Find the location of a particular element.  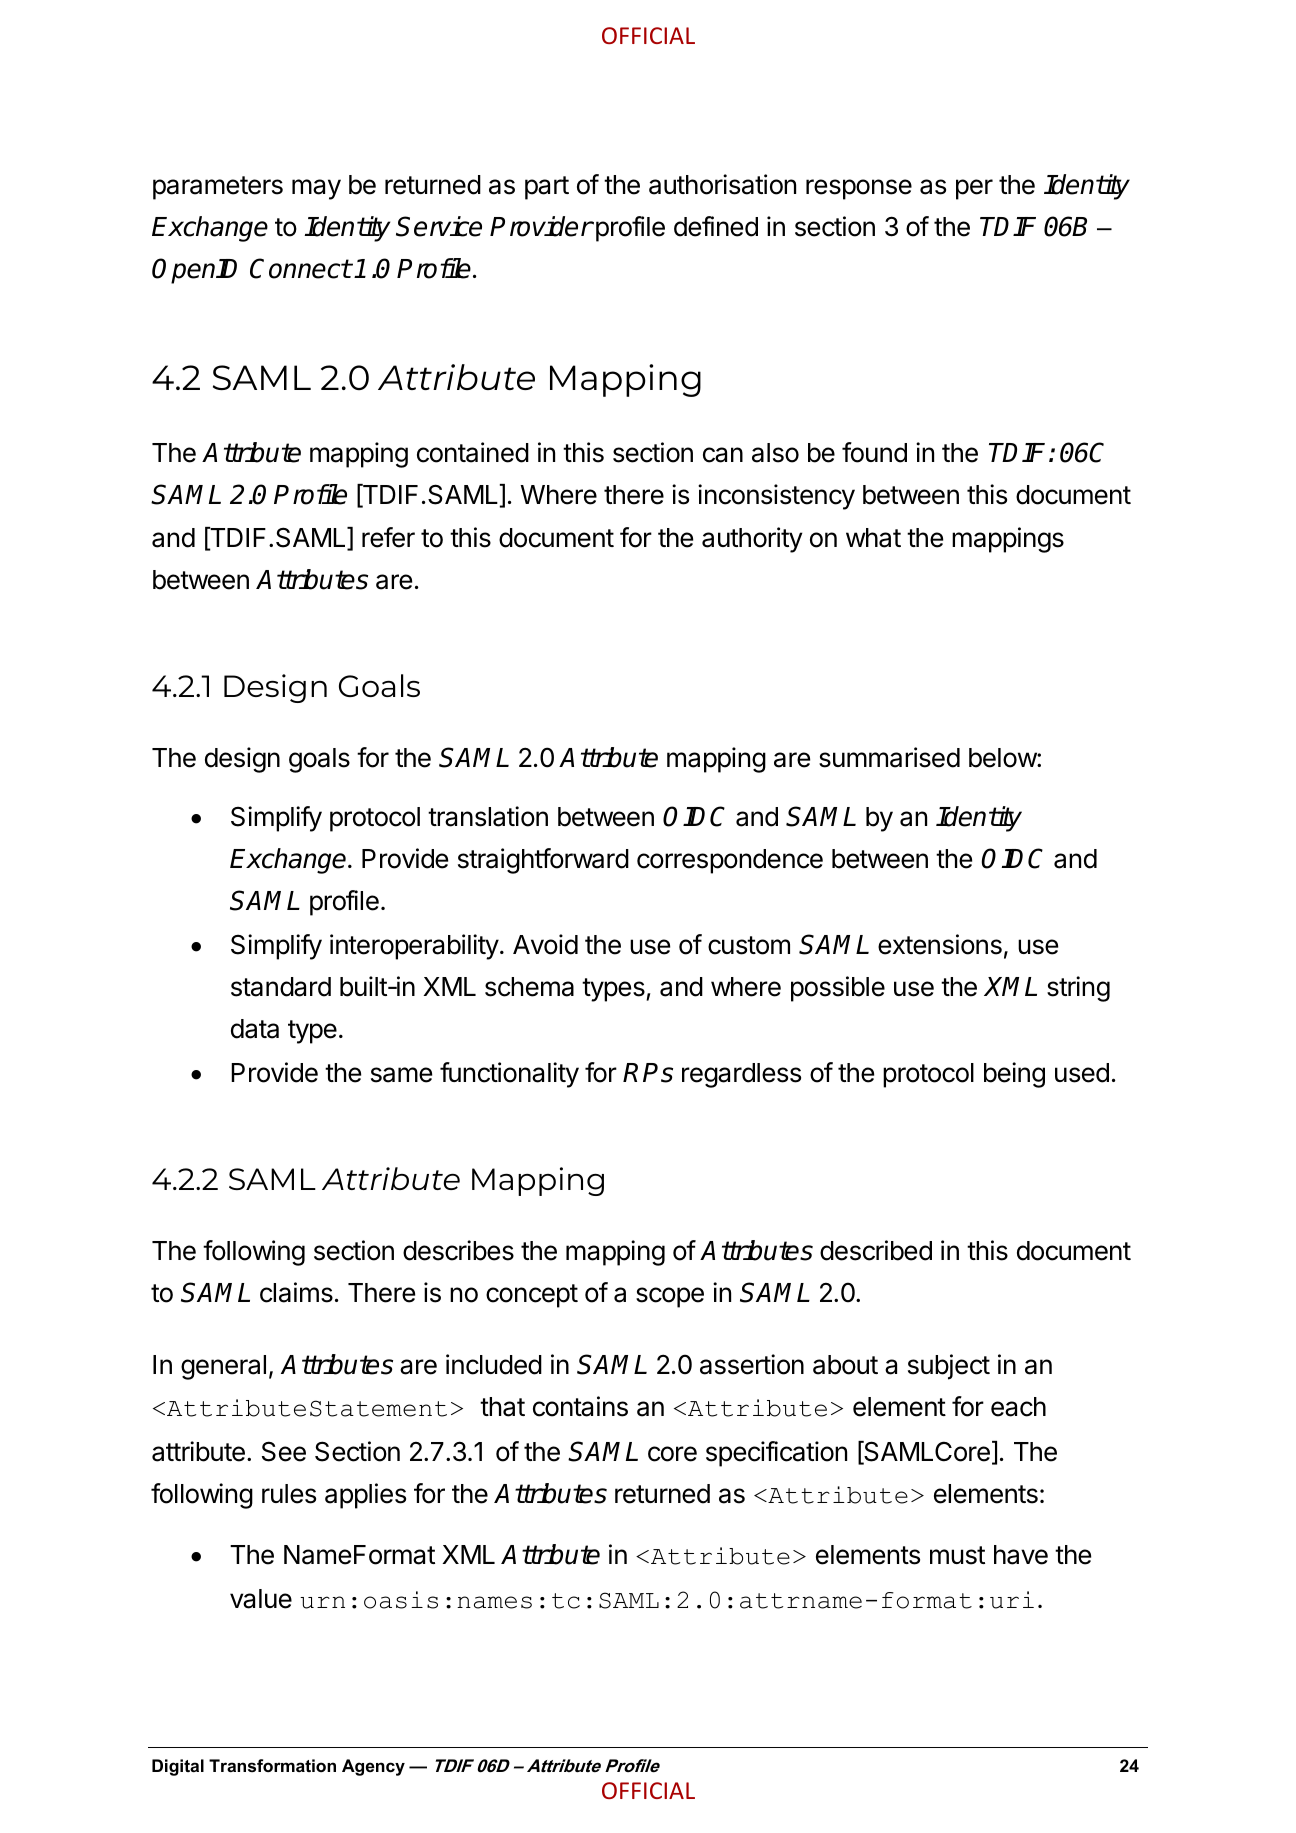

scope is located at coordinates (670, 1297).
